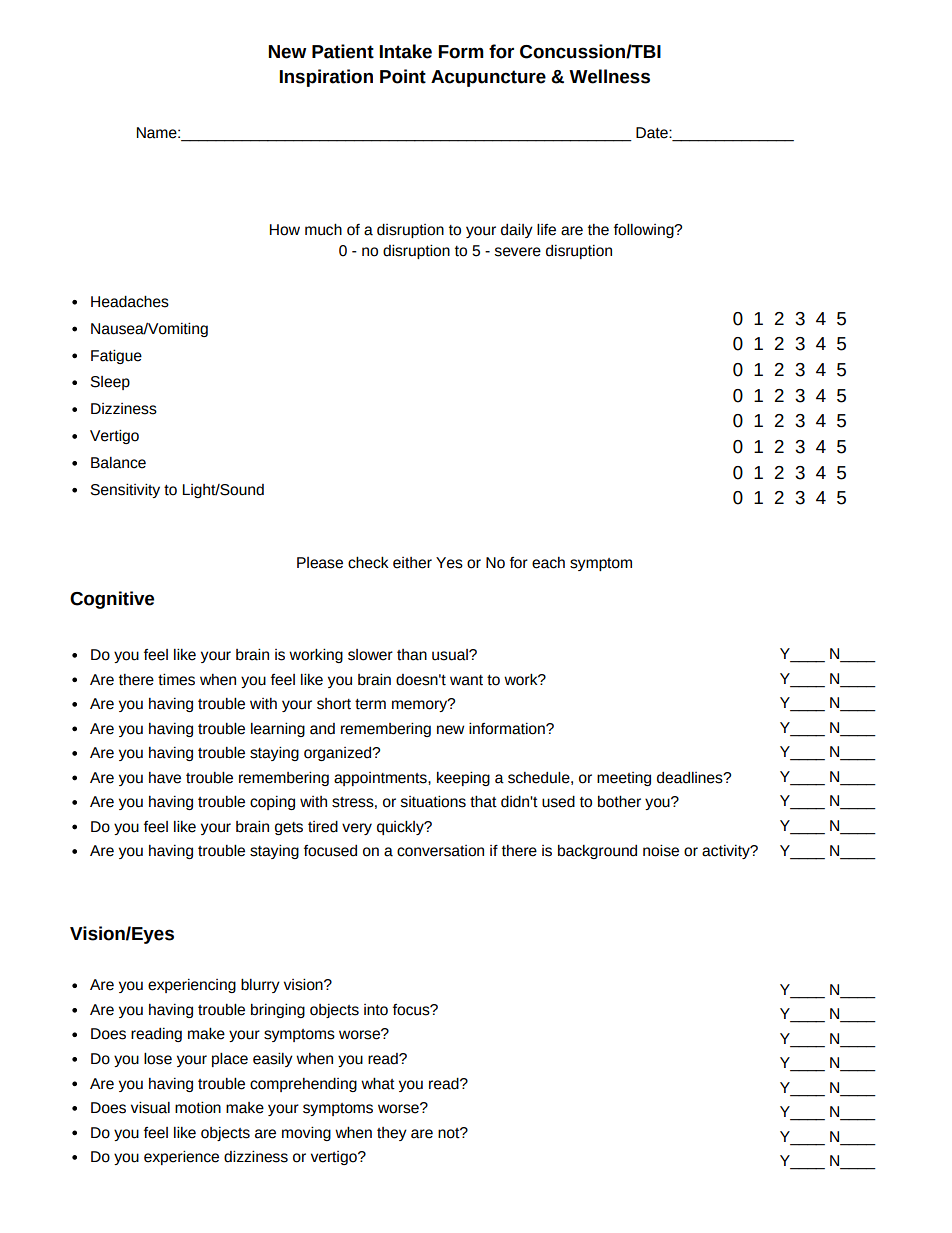 This screenshot has width=952, height=1233. What do you see at coordinates (378, 1083) in the screenshot?
I see `what` at bounding box center [378, 1083].
